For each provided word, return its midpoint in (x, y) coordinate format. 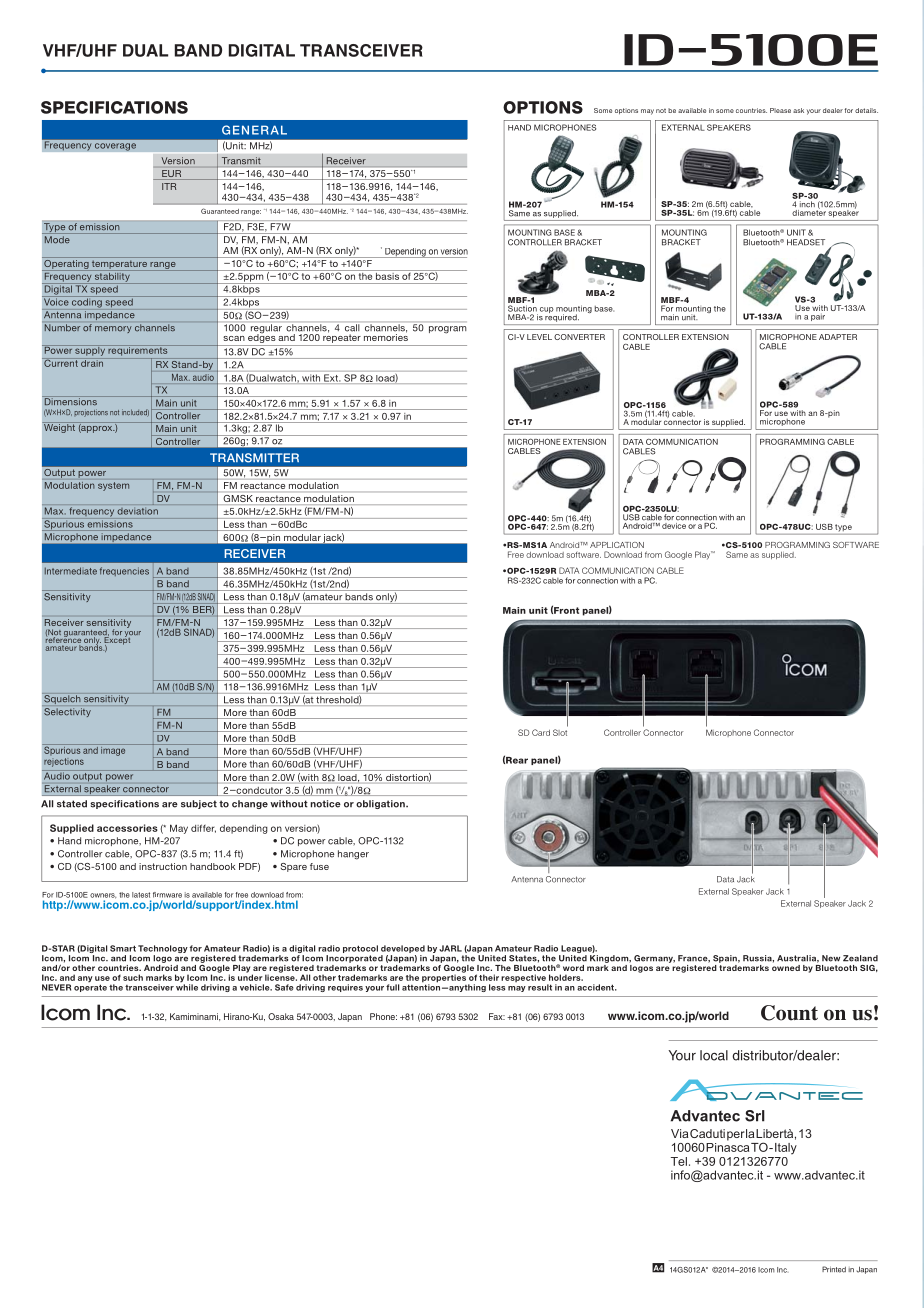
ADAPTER (838, 337)
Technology (163, 950)
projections (91, 413)
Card (541, 732)
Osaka (281, 1016)
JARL (450, 948)
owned (786, 966)
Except (117, 641)
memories (386, 336)
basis (387, 275)
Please (780, 110)
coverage (115, 147)
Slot (560, 732)
